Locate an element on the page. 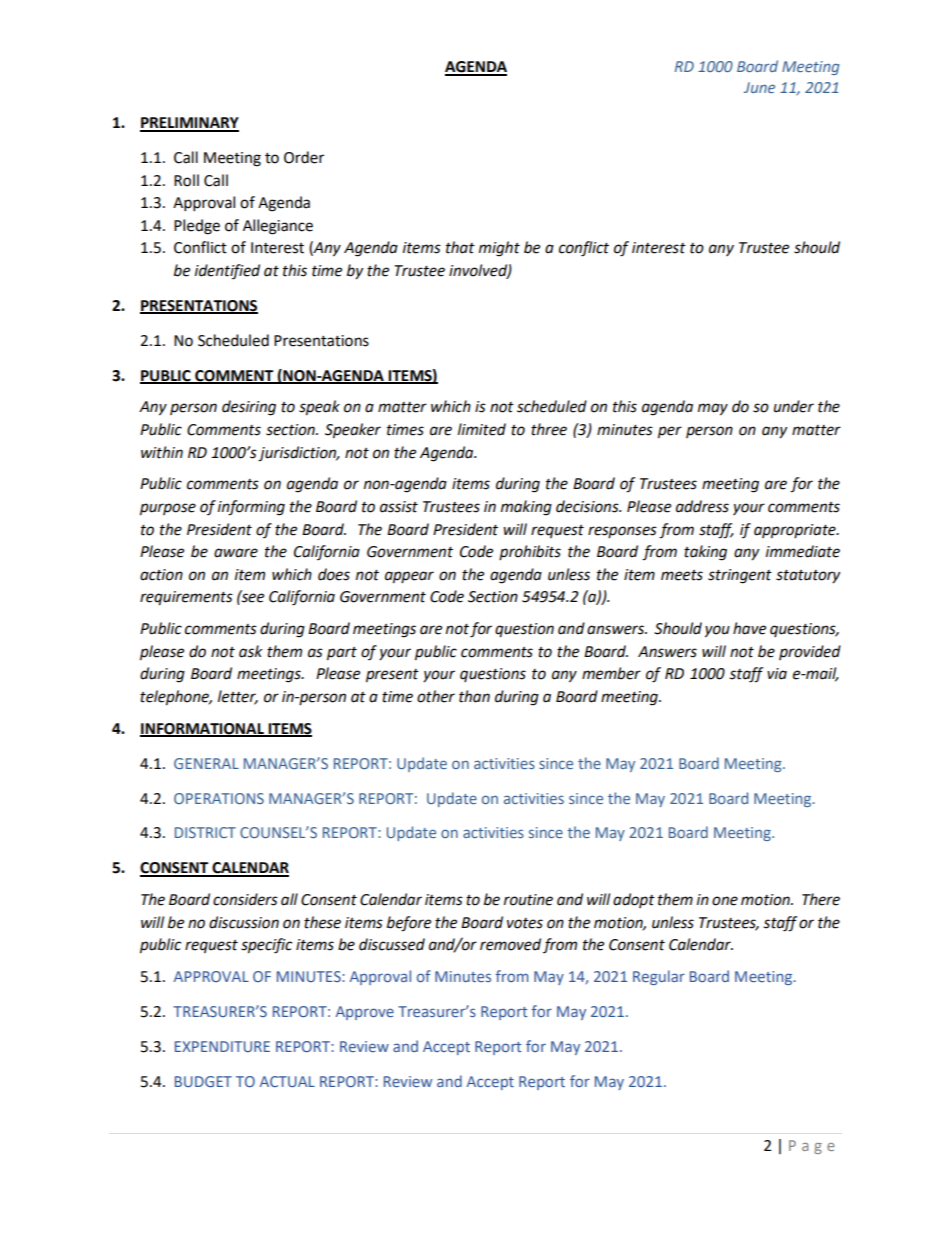  Approve is located at coordinates (365, 1013).
